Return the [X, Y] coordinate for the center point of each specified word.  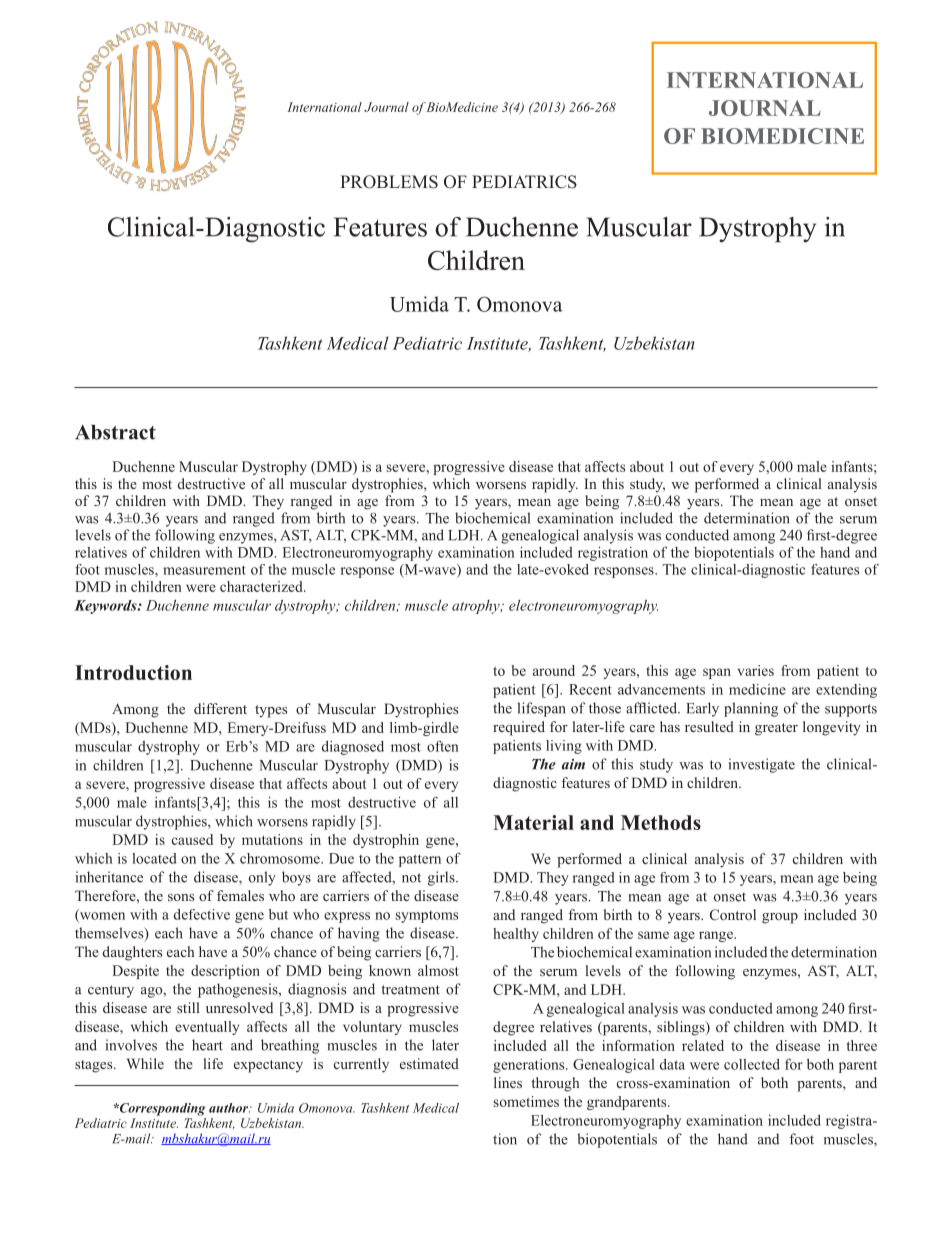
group [780, 918]
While [145, 1063]
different [220, 708]
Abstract [115, 432]
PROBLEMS [389, 182]
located [154, 858]
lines [508, 1082]
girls [442, 878]
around [554, 670]
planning [751, 709]
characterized [262, 586]
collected [752, 1064]
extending [846, 691]
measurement [204, 570]
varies [756, 670]
